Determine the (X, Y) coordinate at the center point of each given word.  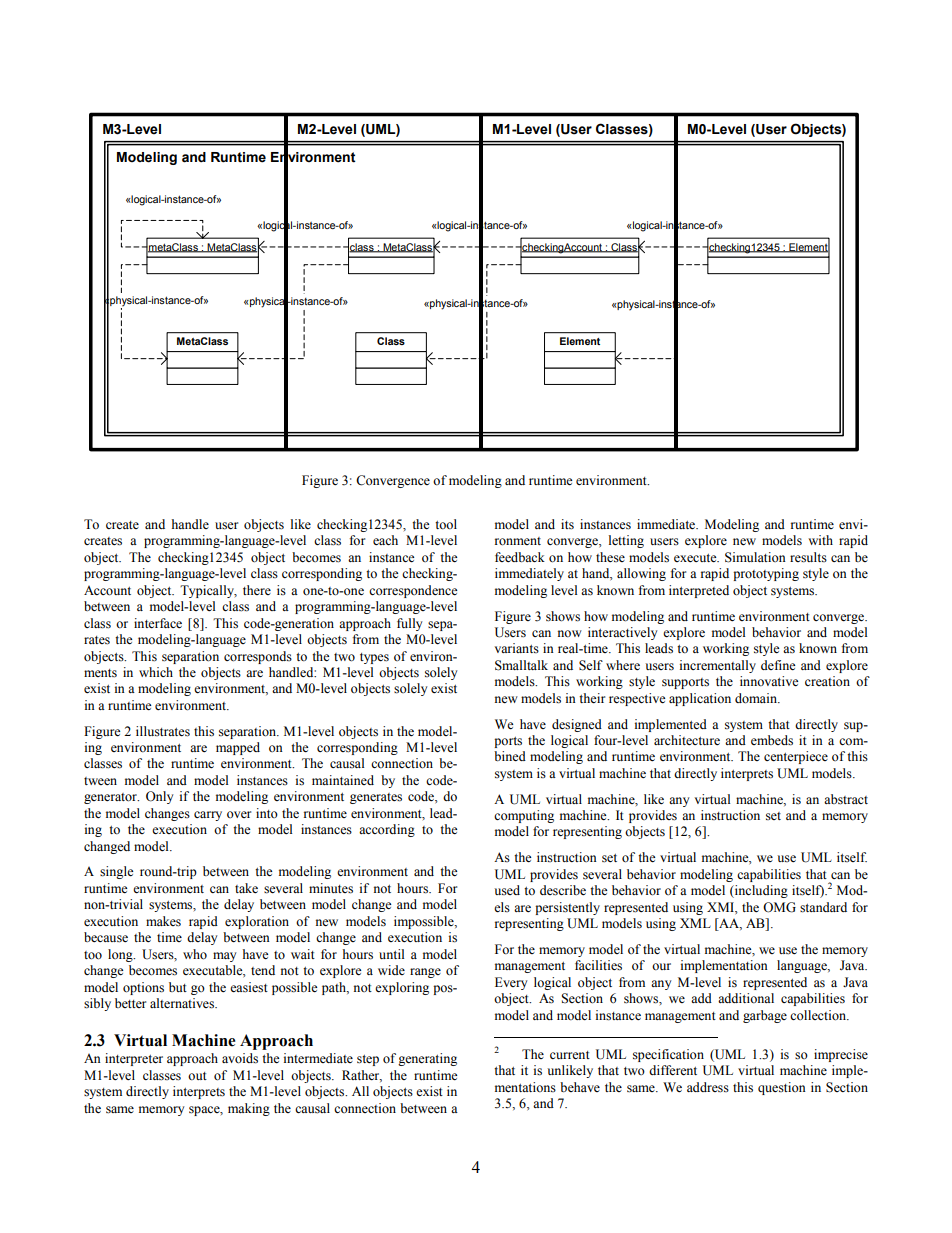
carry (208, 816)
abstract (846, 799)
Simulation (755, 557)
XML (695, 923)
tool (446, 524)
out (197, 1076)
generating (427, 1059)
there (257, 590)
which (156, 672)
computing (524, 816)
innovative (769, 681)
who (195, 954)
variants (517, 648)
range (425, 973)
